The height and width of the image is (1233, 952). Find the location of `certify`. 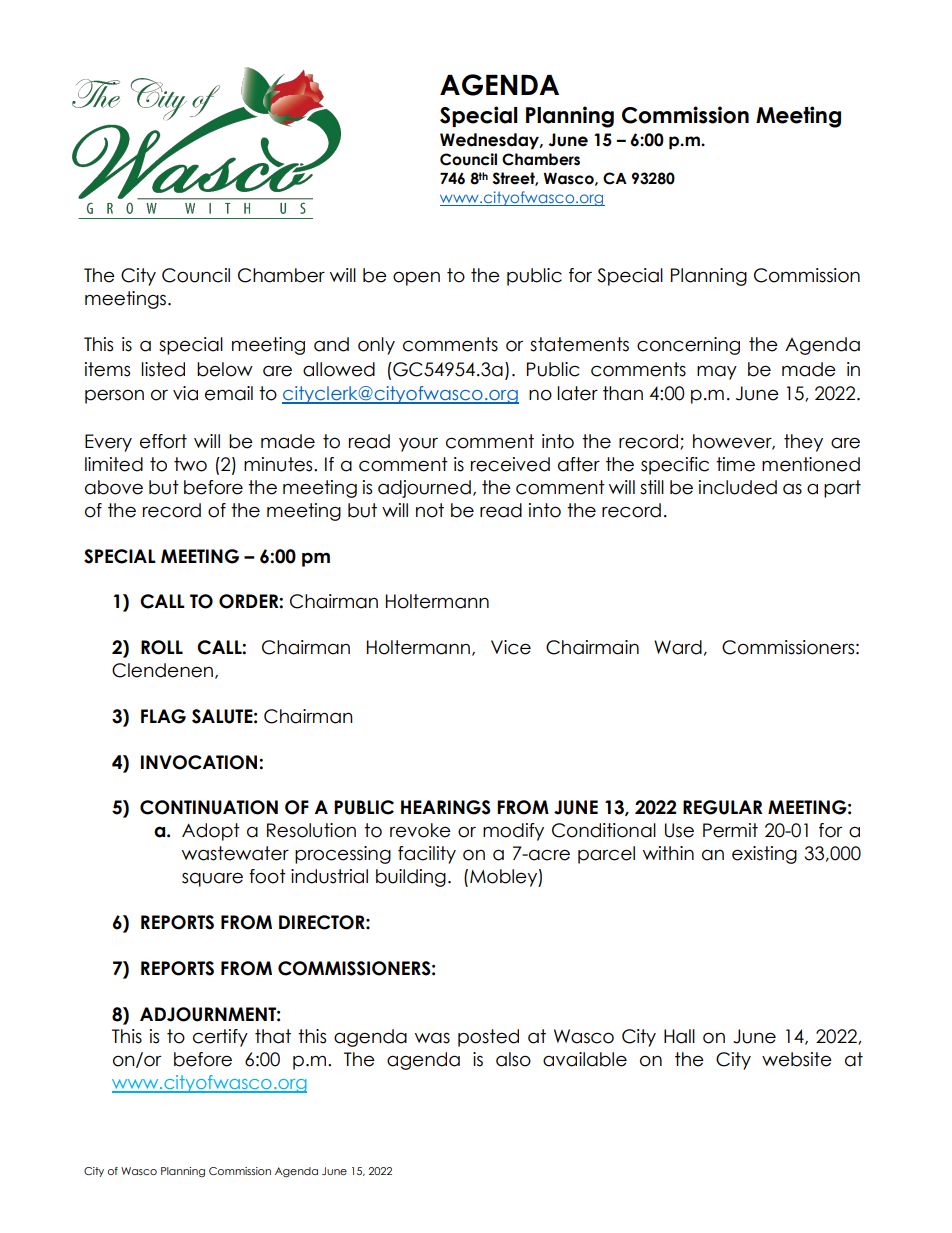

certify is located at coordinates (220, 1038).
